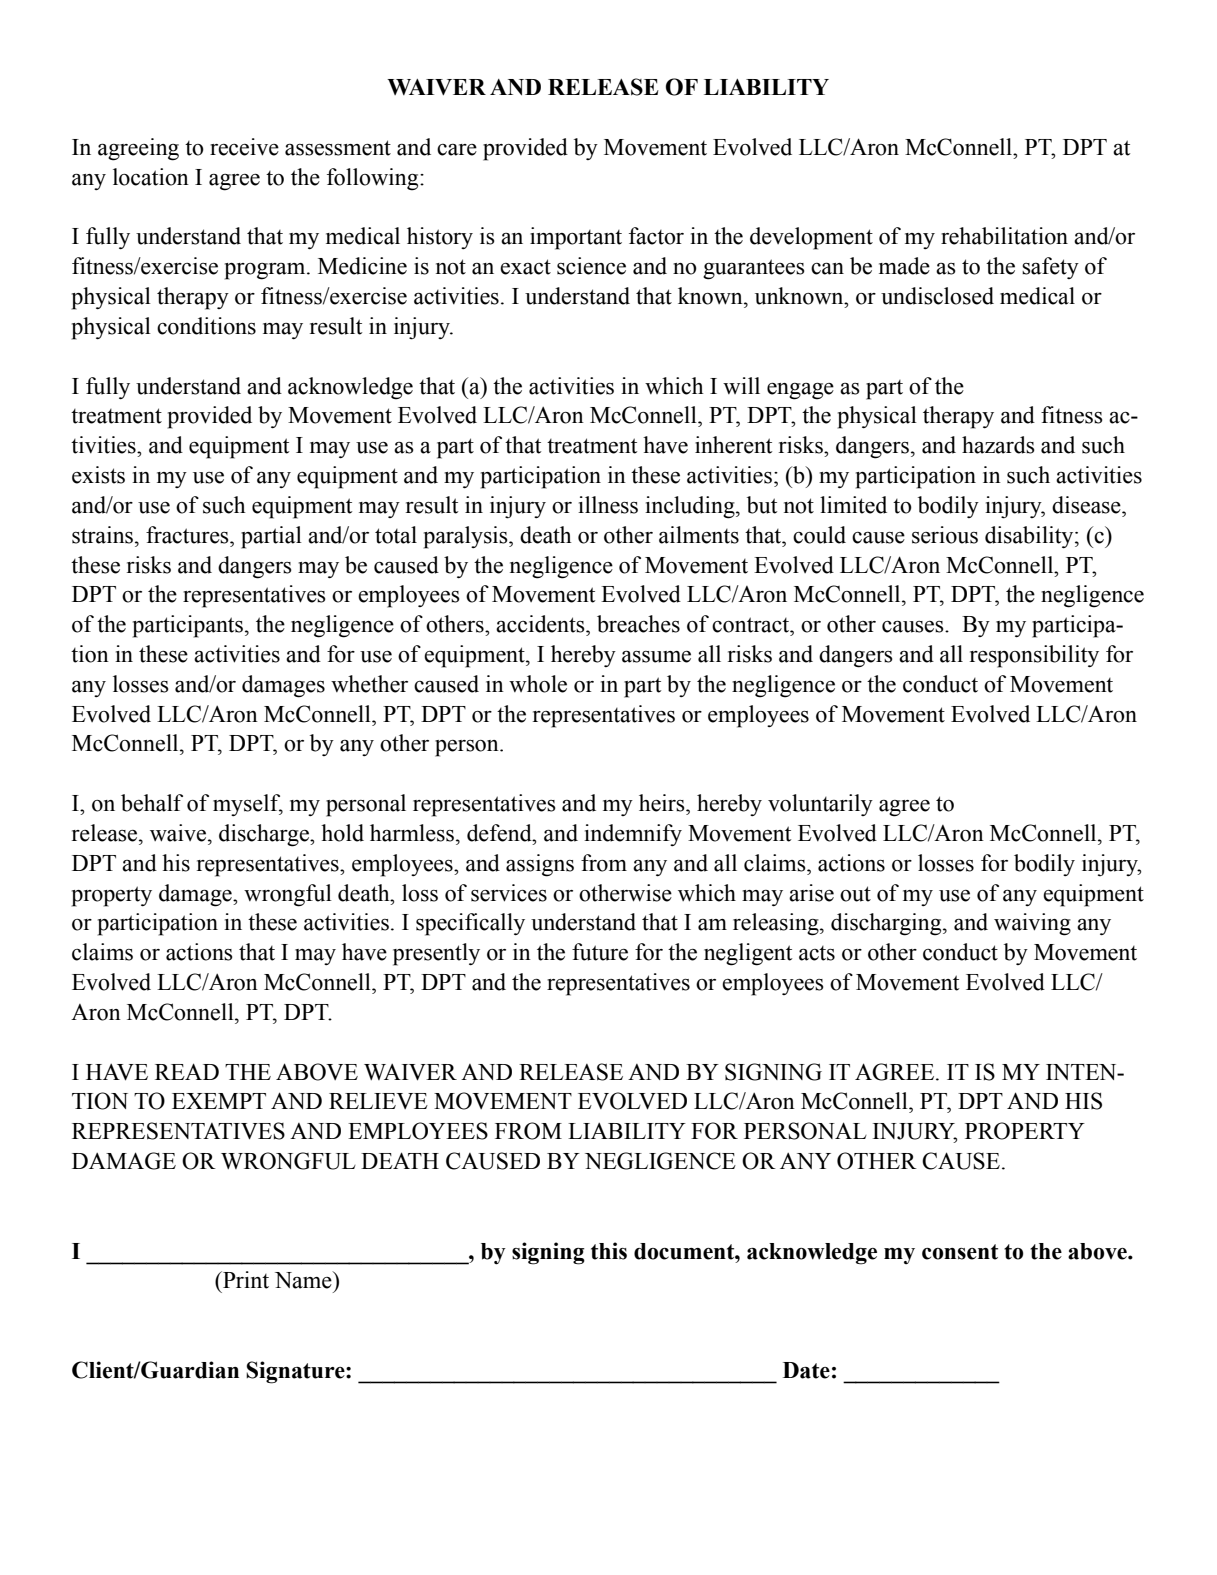  What do you see at coordinates (1032, 924) in the document?
I see `waiving` at bounding box center [1032, 924].
